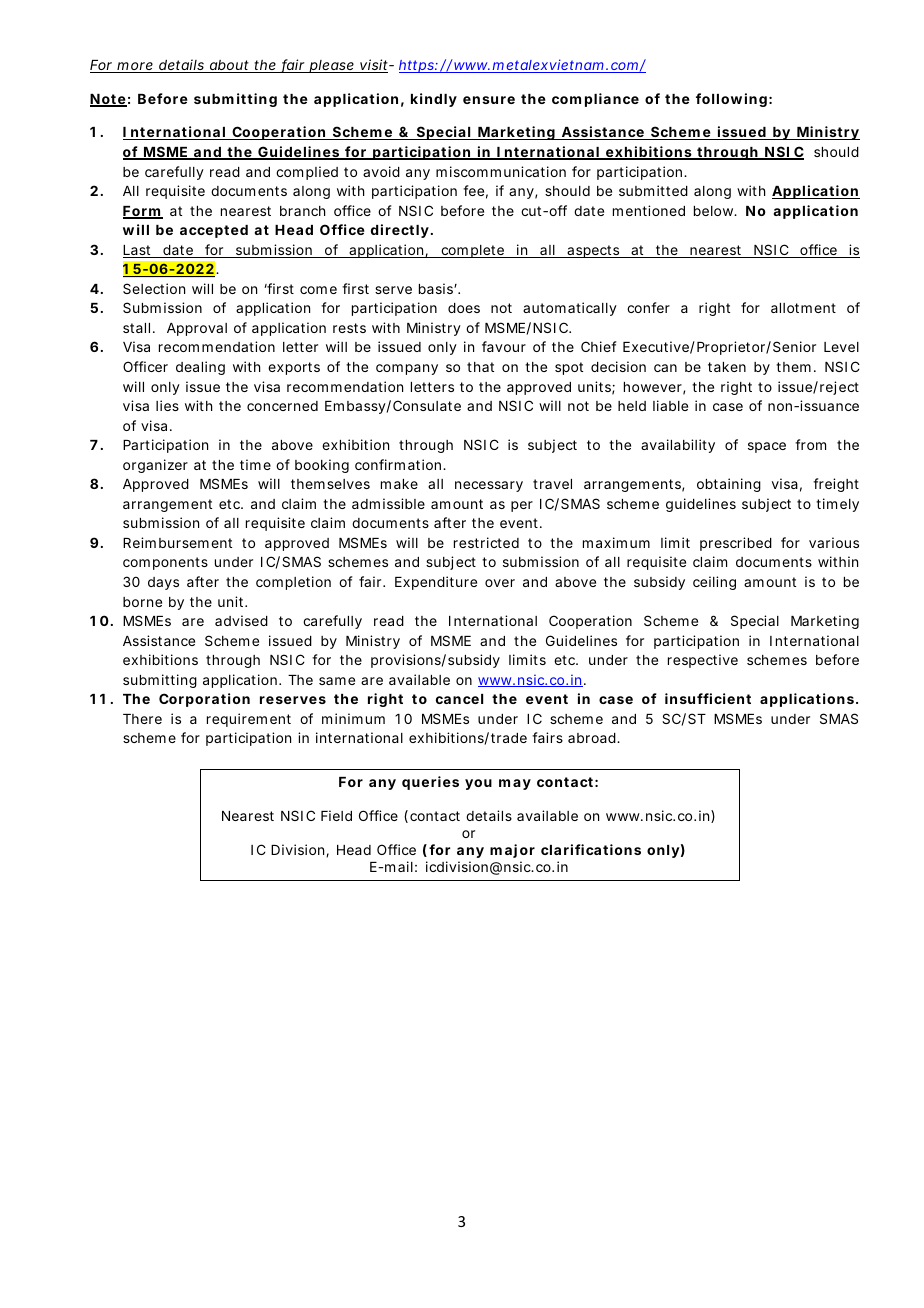 The height and width of the image is (1308, 924). Describe the element at coordinates (731, 100) in the image. I see `following` at that location.
